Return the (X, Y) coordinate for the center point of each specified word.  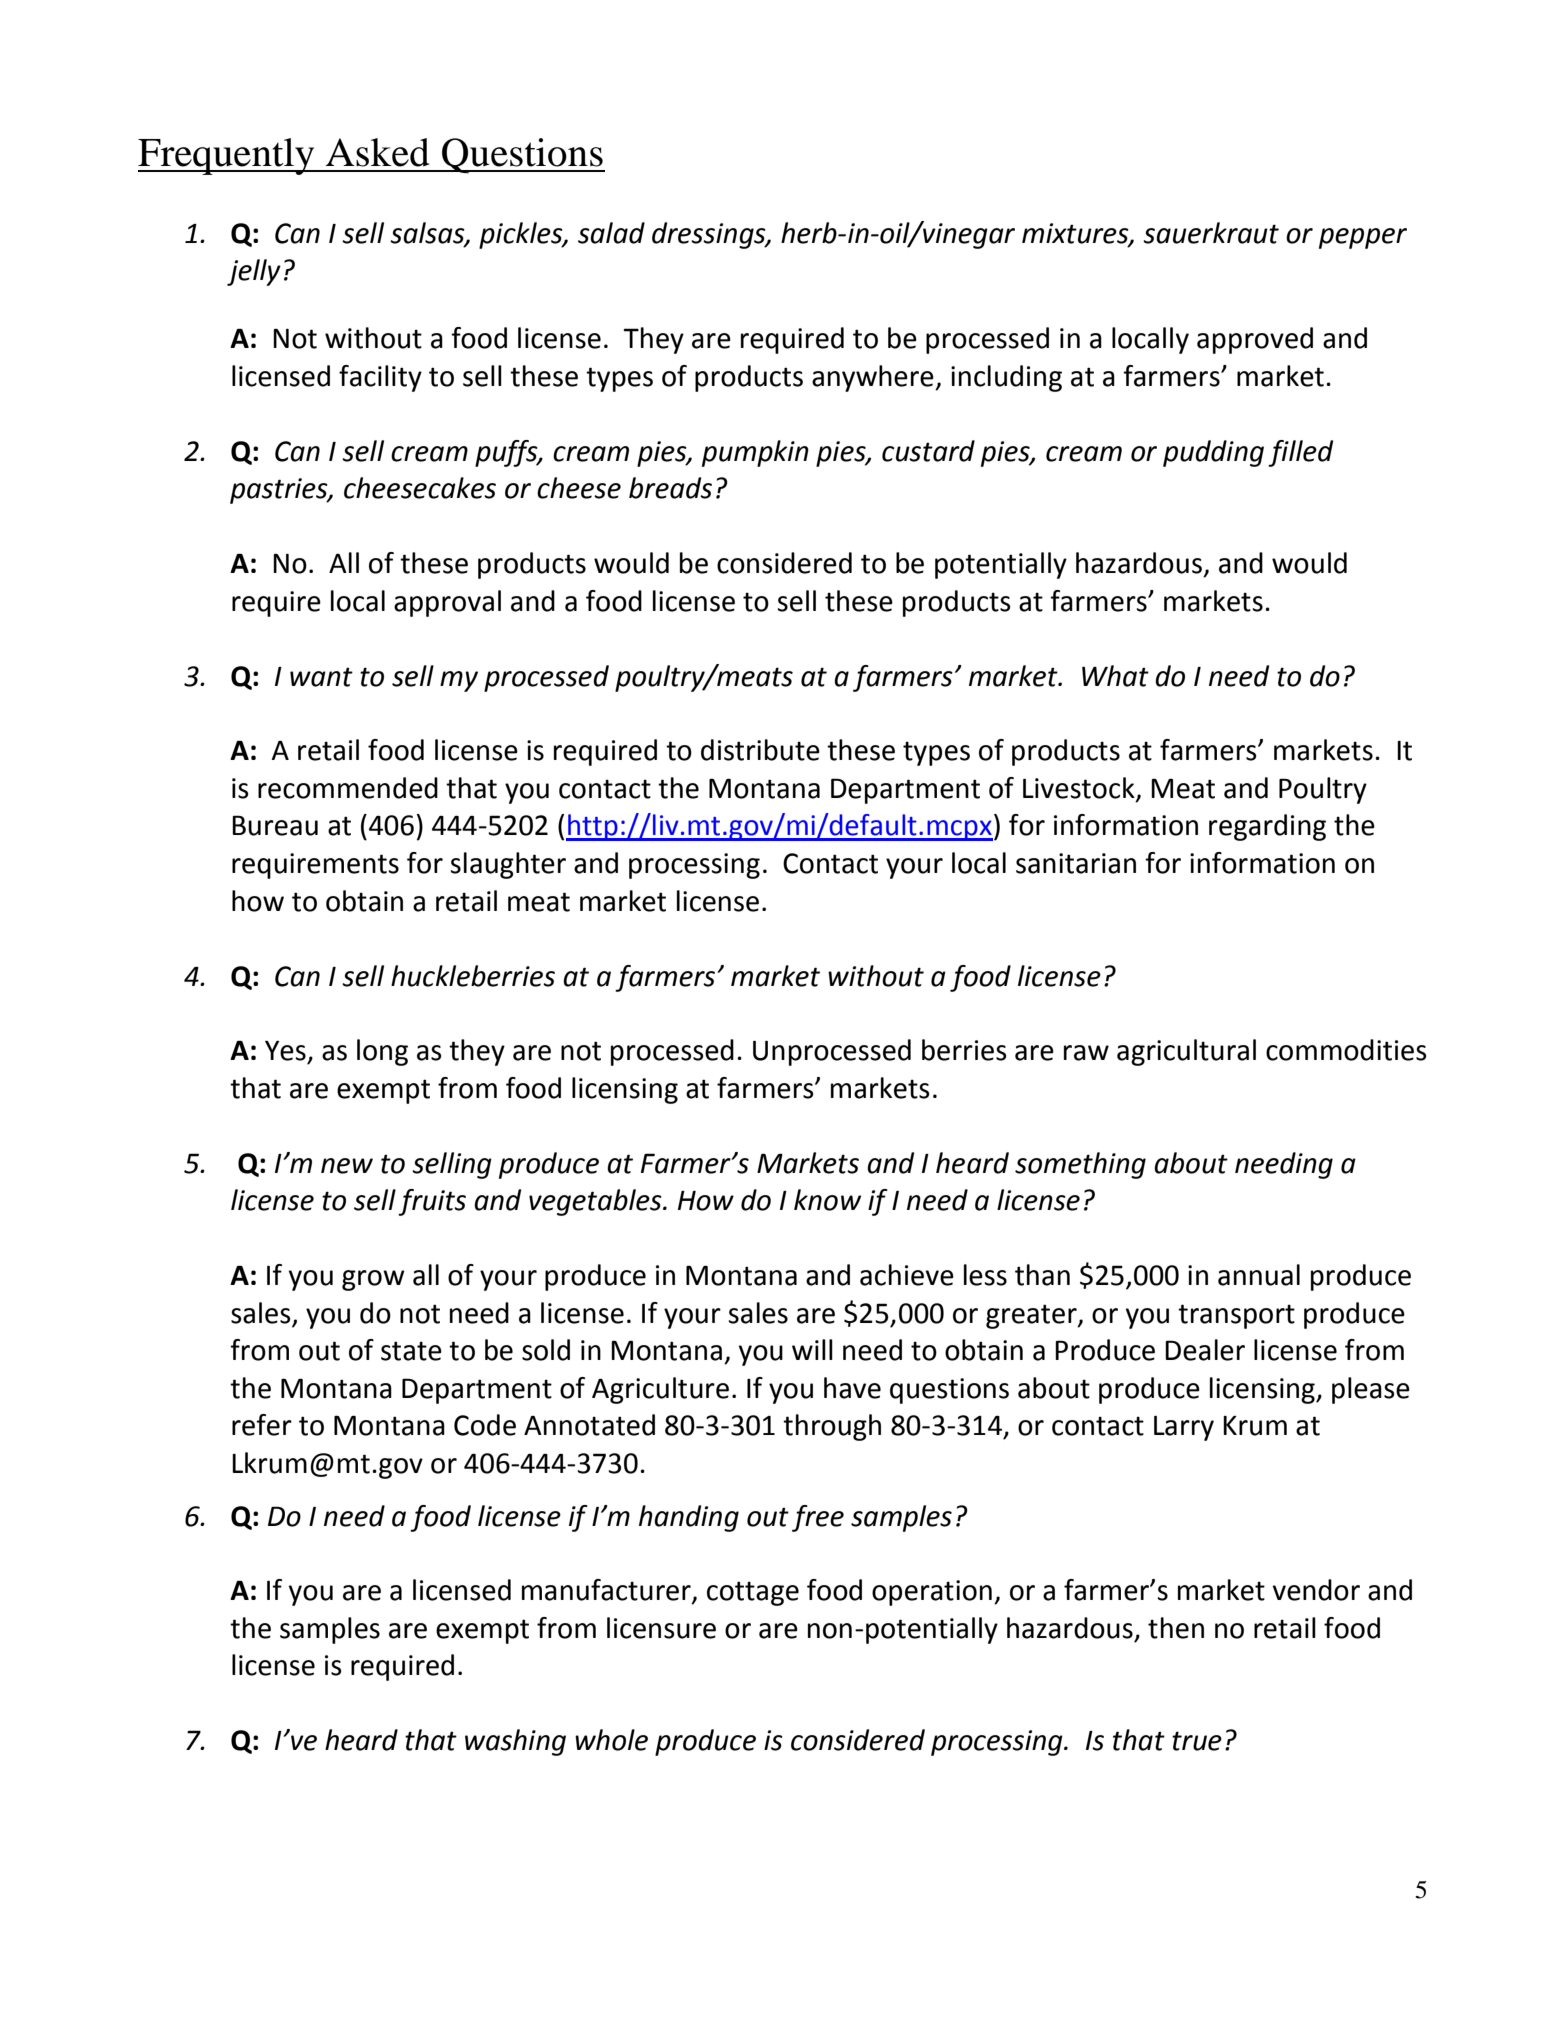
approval (447, 603)
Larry (1184, 1428)
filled (1300, 453)
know (827, 1200)
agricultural (1186, 1052)
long (382, 1052)
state (411, 1351)
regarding (1267, 827)
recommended (348, 788)
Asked (377, 152)
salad (611, 233)
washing (515, 1742)
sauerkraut (1211, 233)
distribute (760, 750)
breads (670, 488)
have (852, 1388)
